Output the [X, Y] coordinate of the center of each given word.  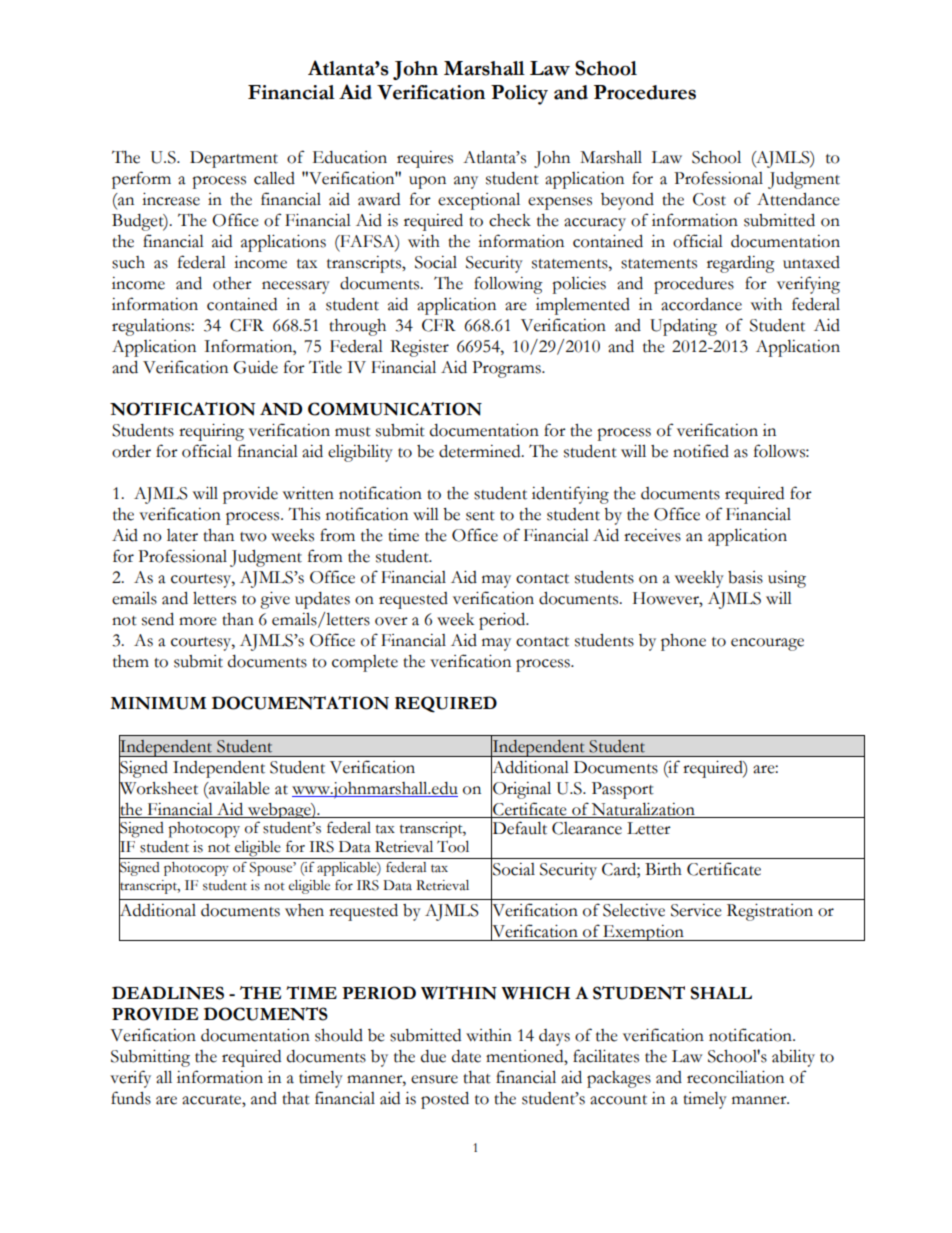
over [391, 621]
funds [131, 1098]
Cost [709, 199]
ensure [434, 1079]
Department [234, 159]
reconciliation [735, 1077]
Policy [519, 95]
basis [745, 577]
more [198, 621]
